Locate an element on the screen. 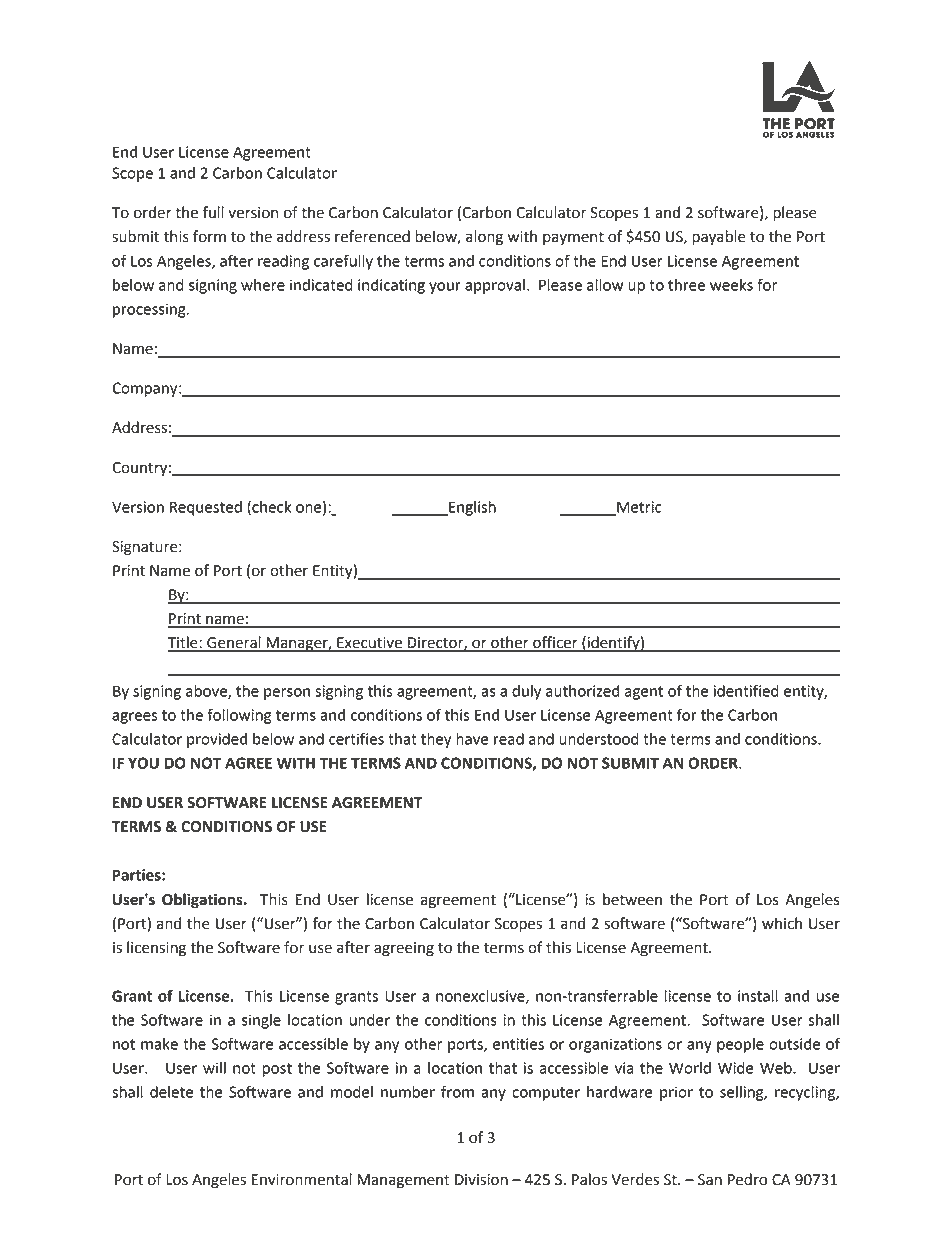  English is located at coordinates (471, 508).
